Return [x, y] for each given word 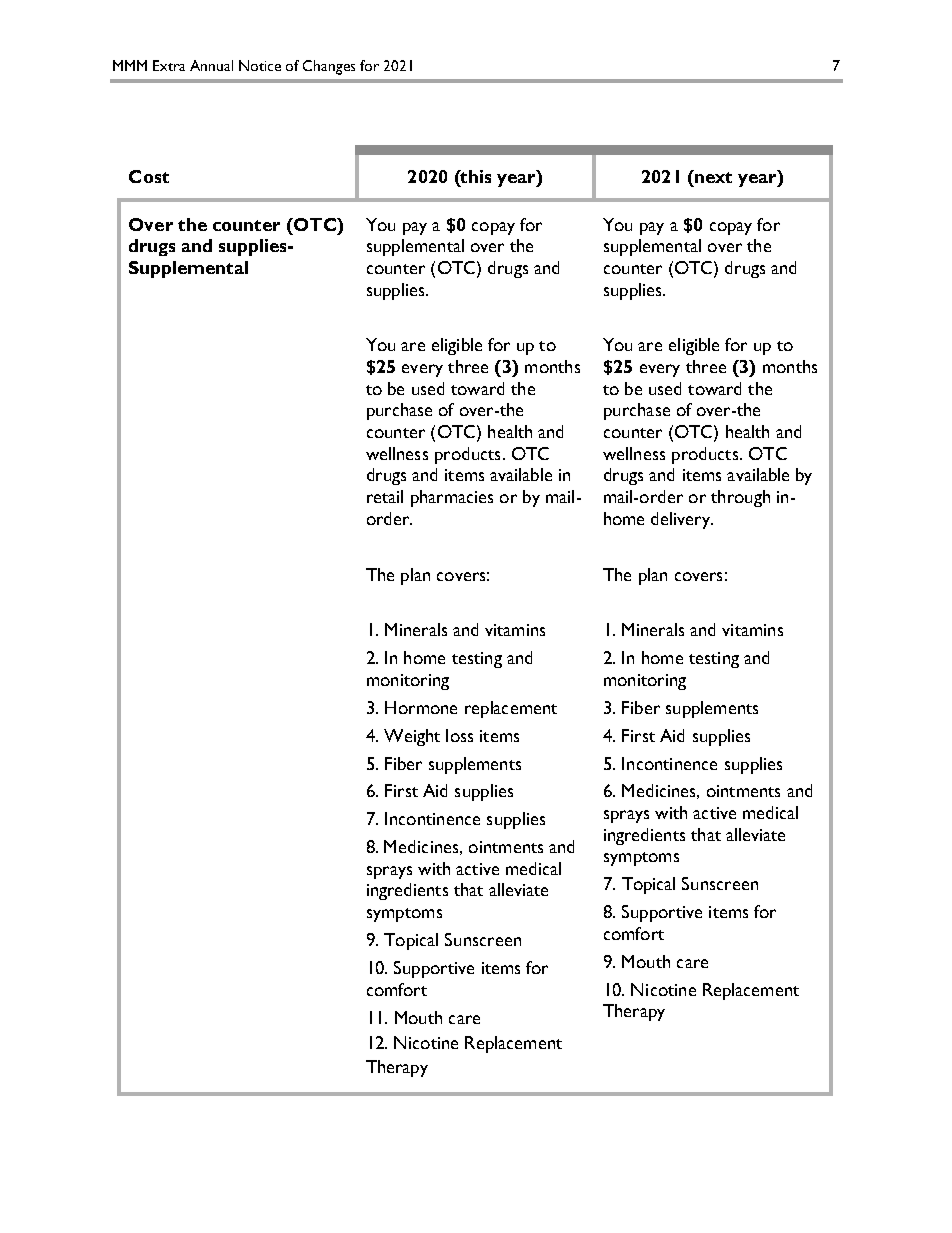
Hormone [421, 707]
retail [385, 496]
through [740, 498]
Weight [412, 737]
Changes [329, 67]
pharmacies [452, 498]
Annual [211, 65]
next [712, 176]
